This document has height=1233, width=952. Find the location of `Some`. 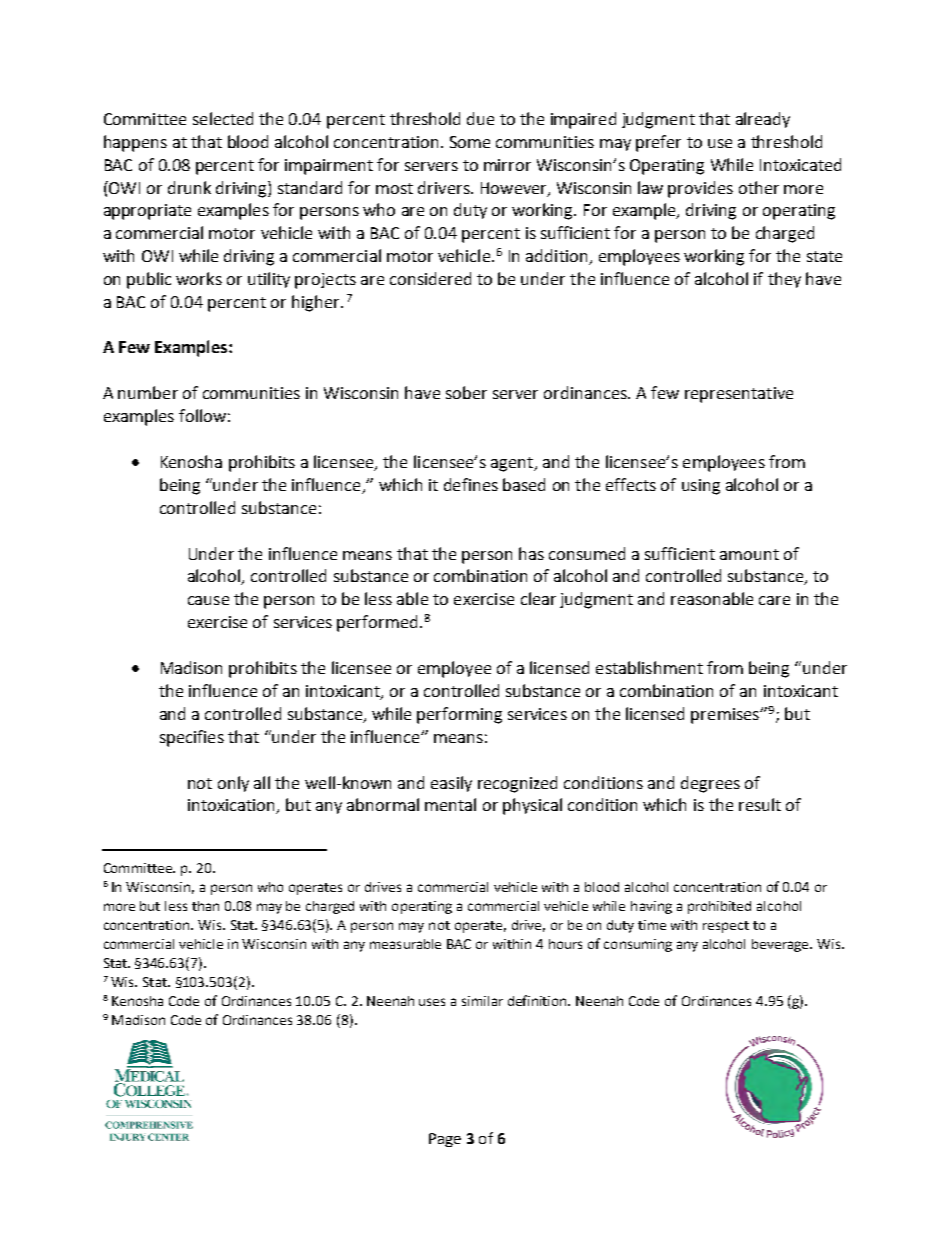

Some is located at coordinates (470, 142).
